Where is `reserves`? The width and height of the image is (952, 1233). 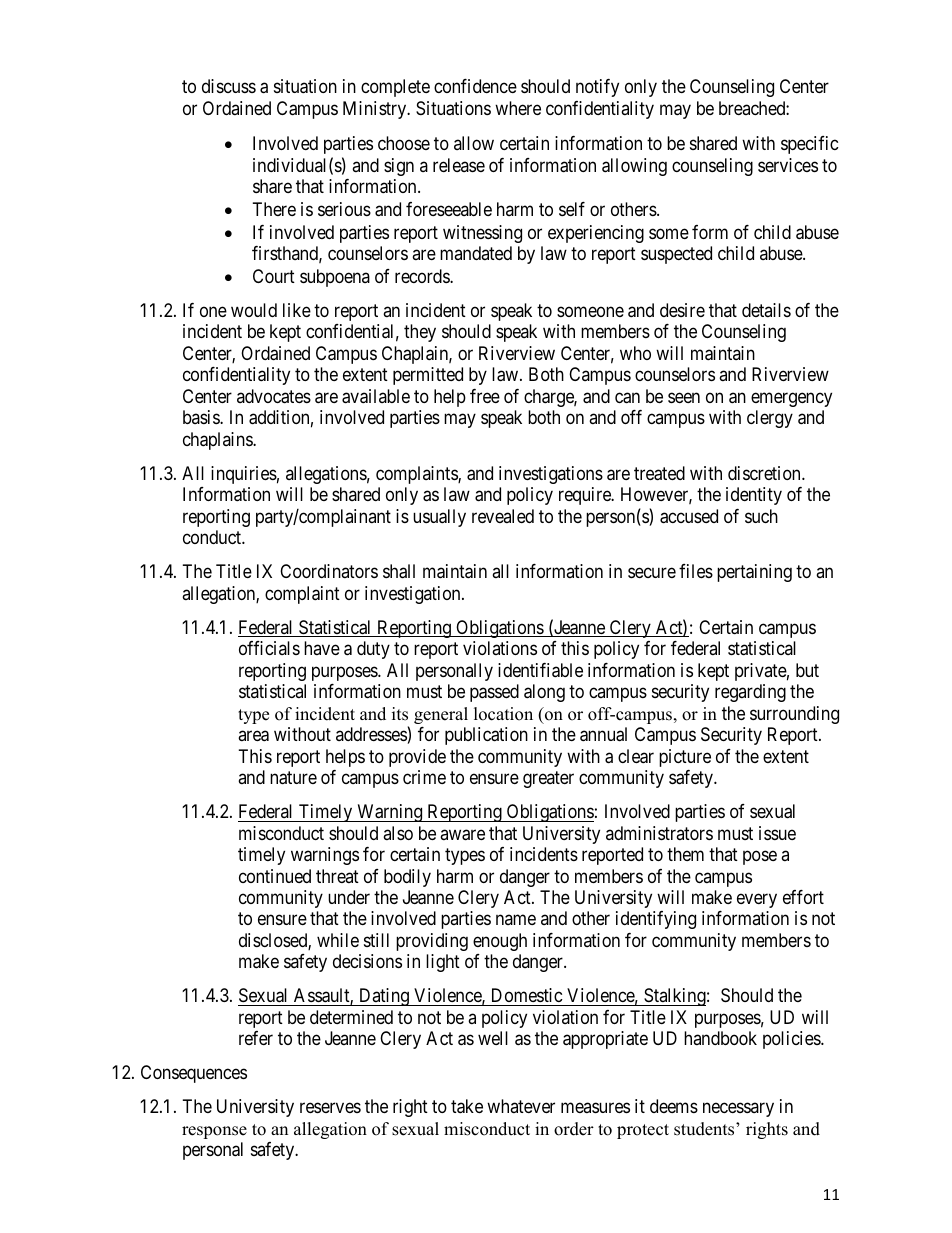 reserves is located at coordinates (330, 1108).
